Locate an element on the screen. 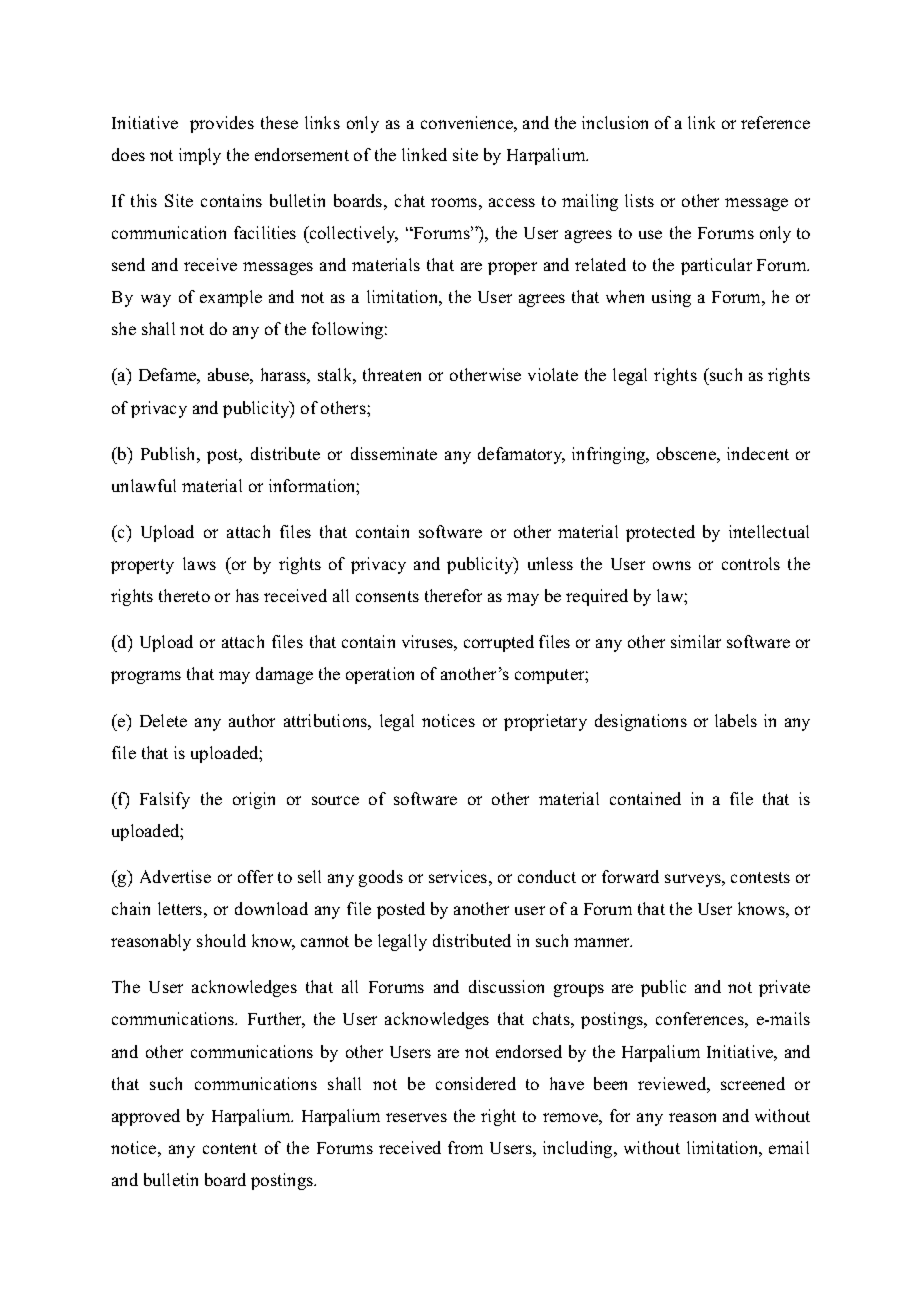 The height and width of the screenshot is (1307, 924). labels is located at coordinates (736, 720).
